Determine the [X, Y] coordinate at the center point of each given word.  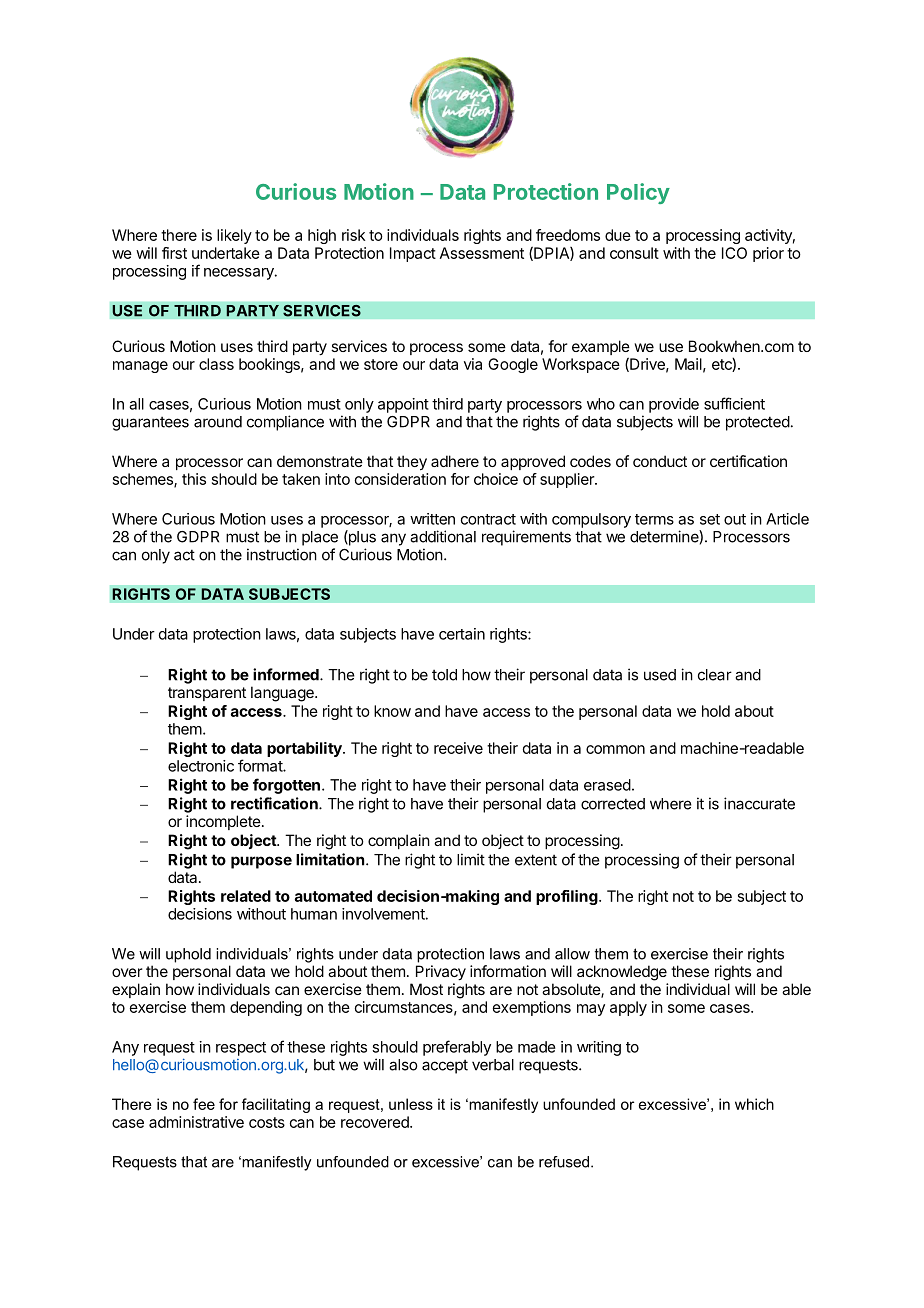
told [444, 675]
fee [204, 1104]
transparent [207, 694]
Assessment [482, 253]
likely [234, 236]
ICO [734, 253]
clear [715, 675]
